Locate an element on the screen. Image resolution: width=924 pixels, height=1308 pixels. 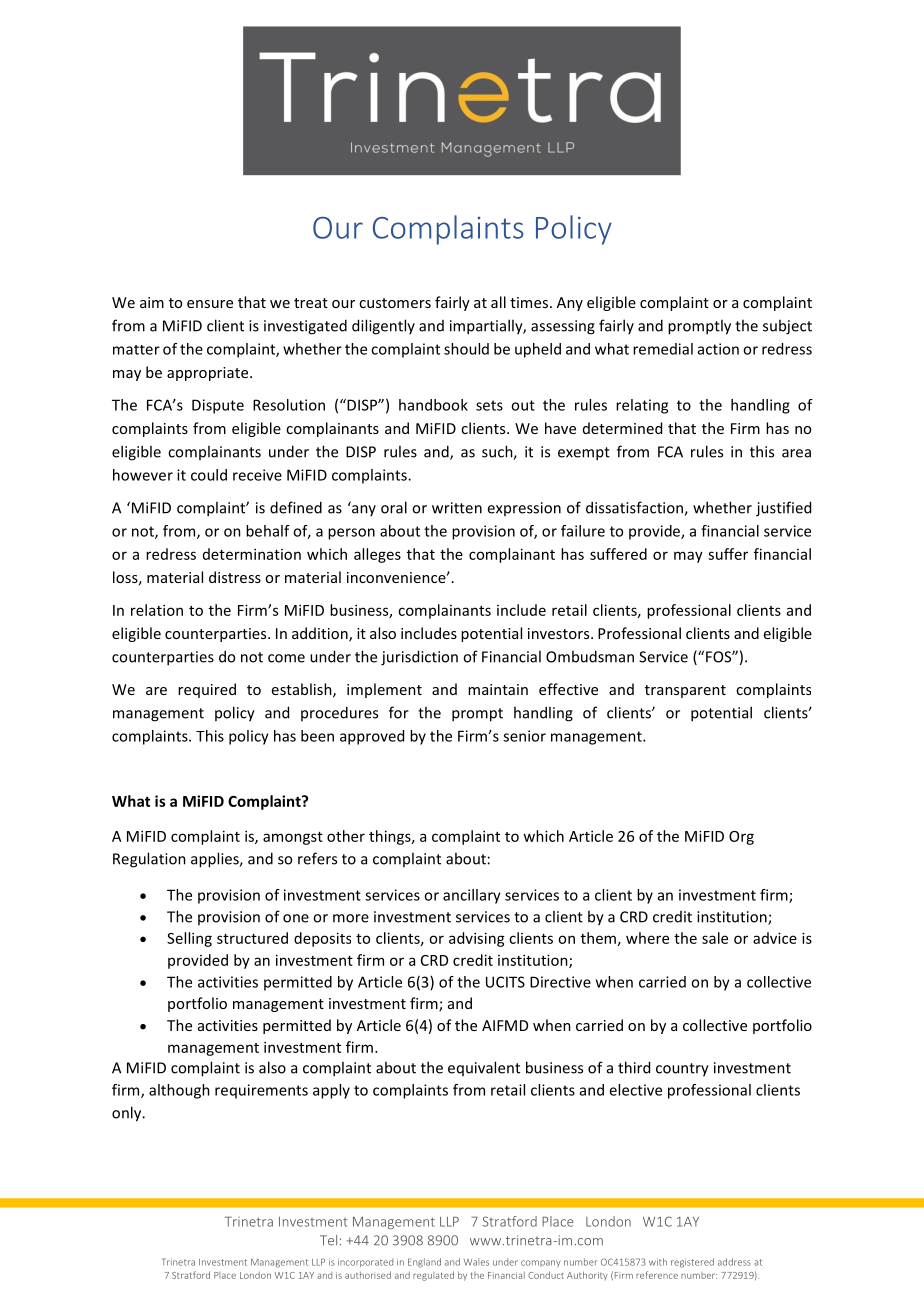
Tel is located at coordinates (328, 1240).
